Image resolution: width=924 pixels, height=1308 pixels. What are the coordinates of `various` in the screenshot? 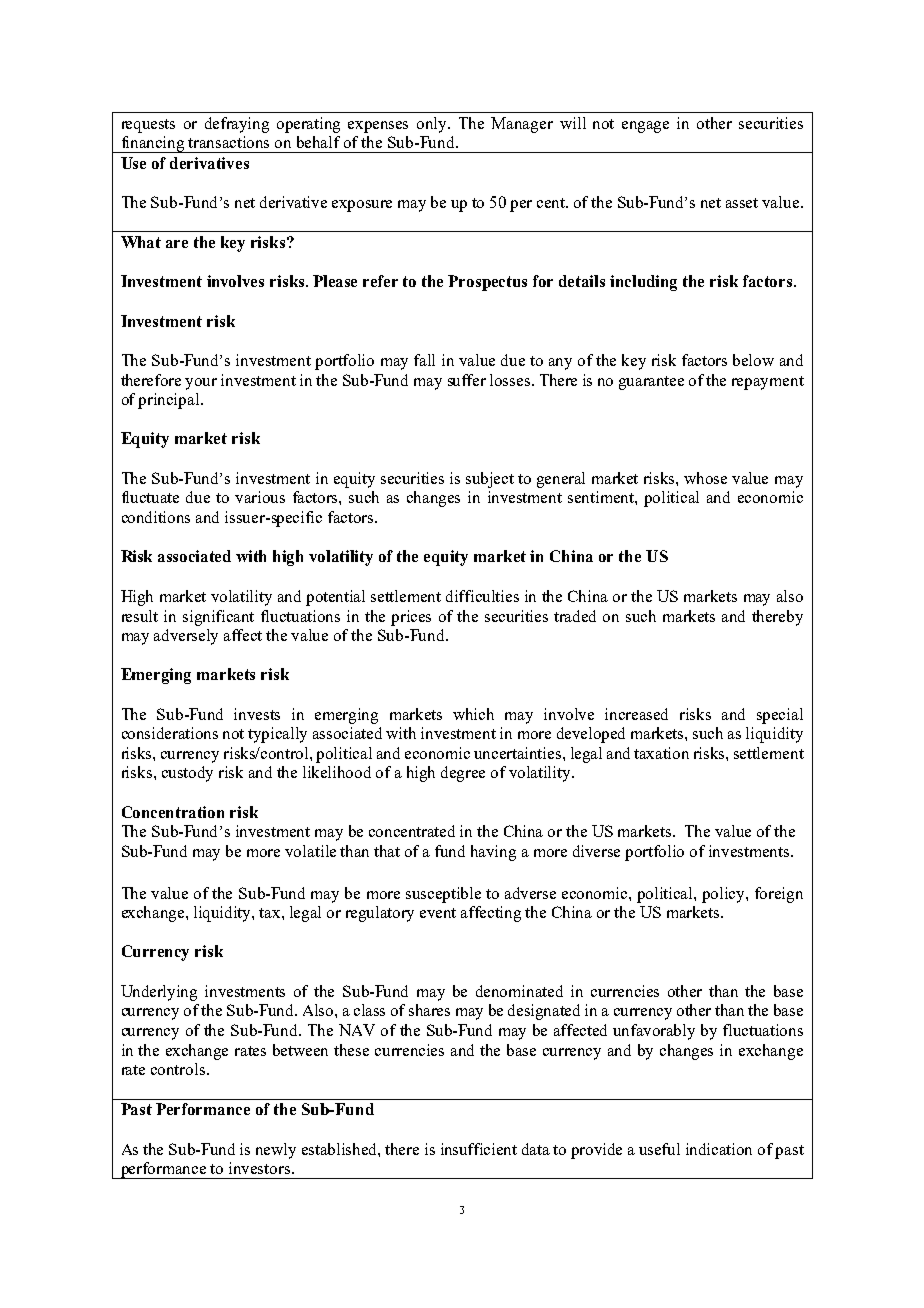 It's located at (260, 497).
